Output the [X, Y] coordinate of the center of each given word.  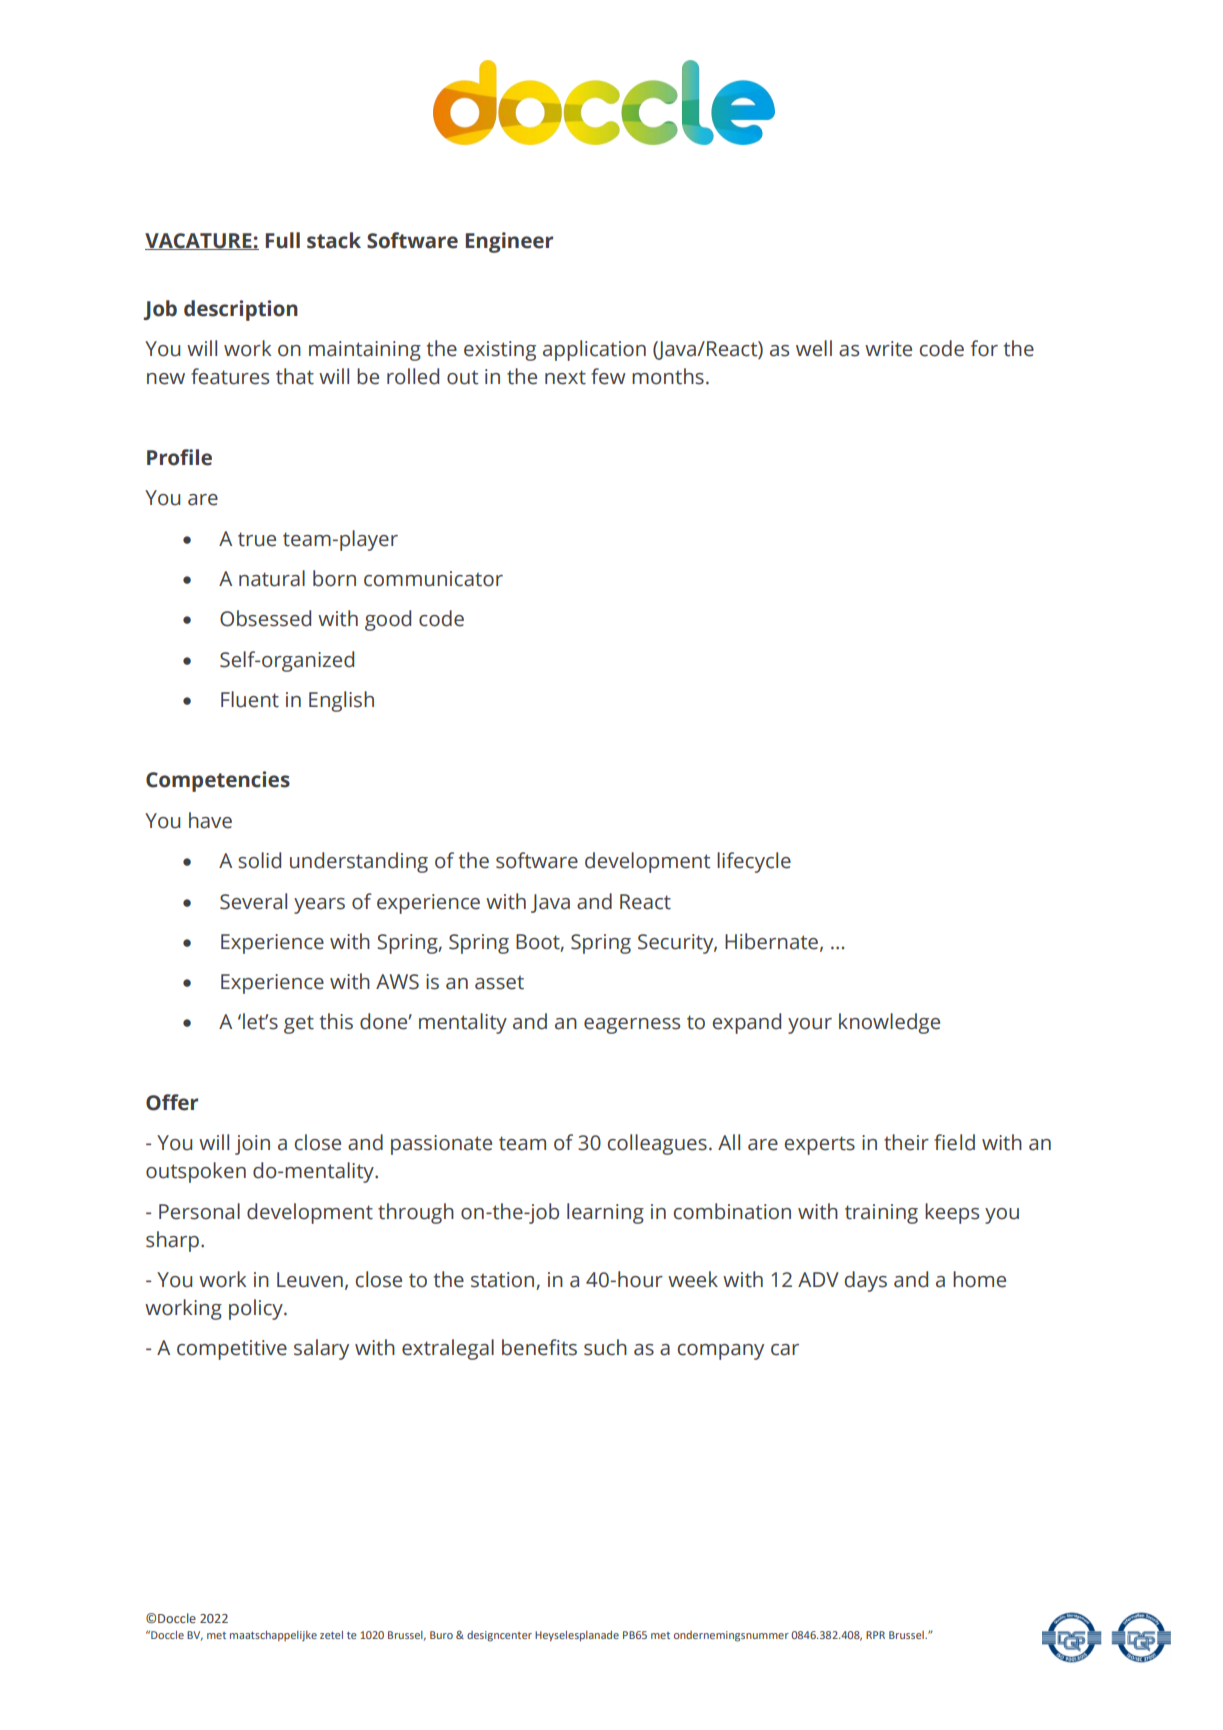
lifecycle [754, 862]
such [605, 1347]
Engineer [509, 242]
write [888, 349]
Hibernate [771, 941]
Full [283, 240]
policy [257, 1309]
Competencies [218, 781]
